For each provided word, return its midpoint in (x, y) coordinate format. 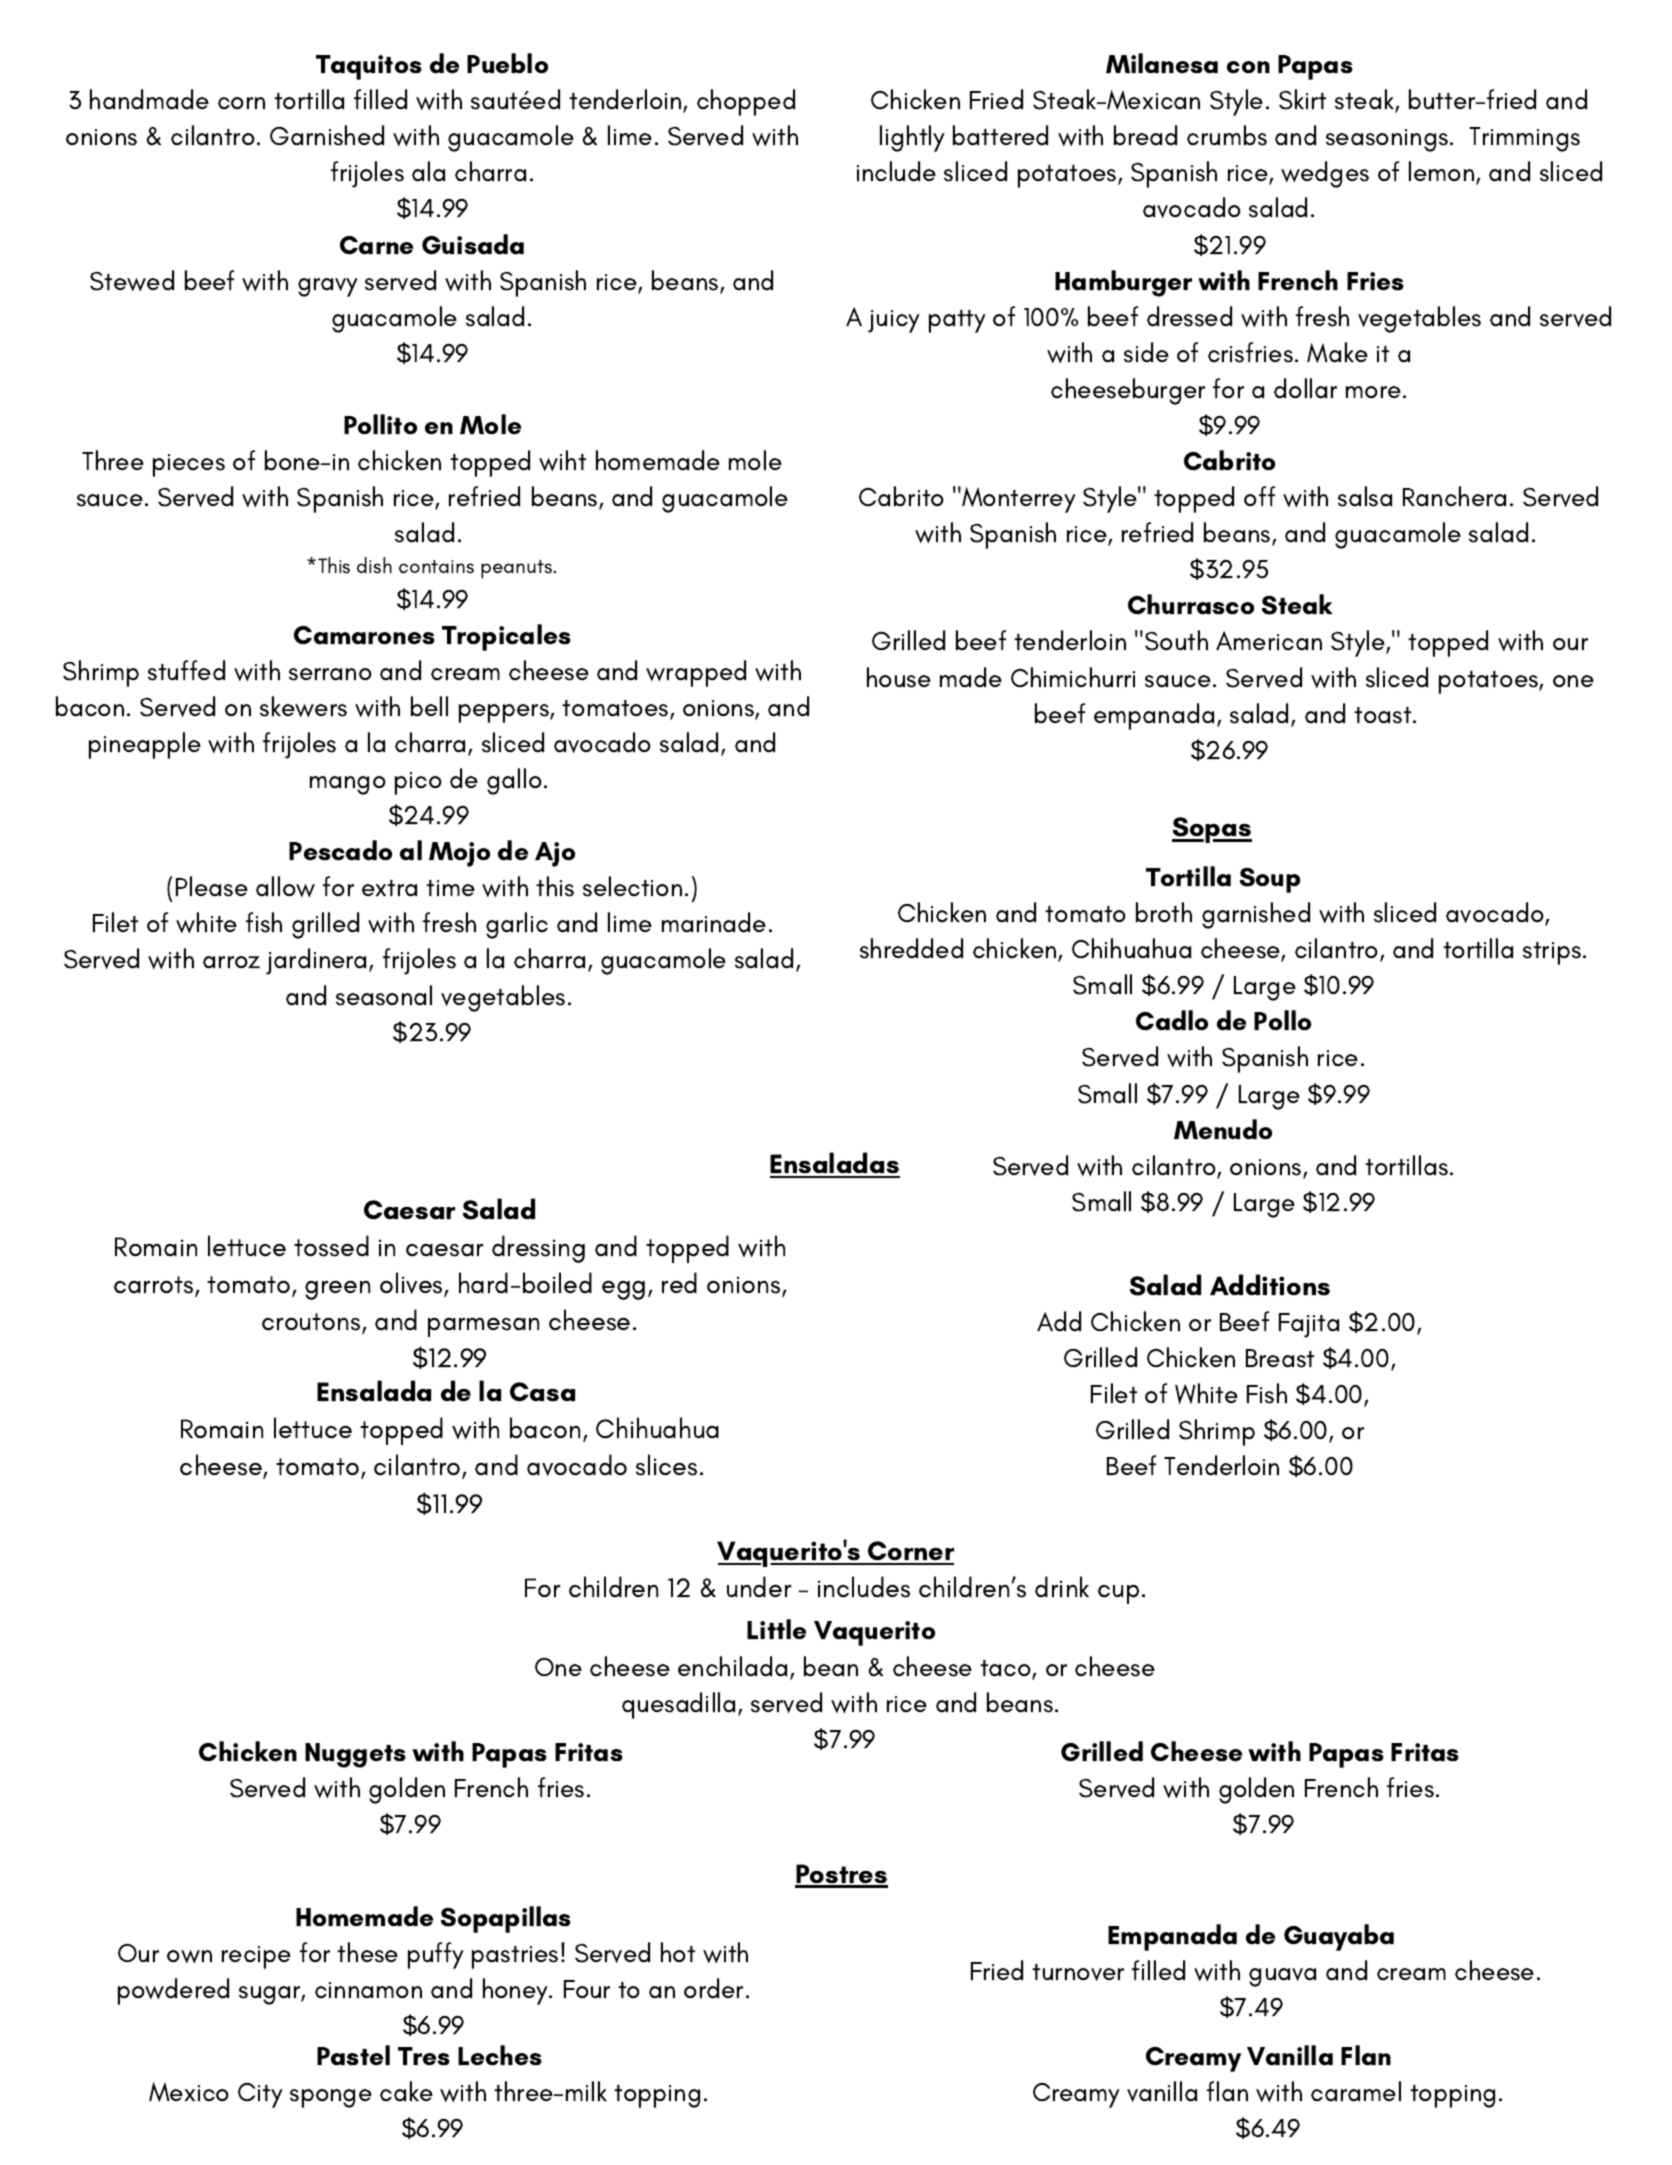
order (713, 1988)
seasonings (1388, 140)
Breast (1280, 1358)
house (899, 677)
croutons (312, 1323)
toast (1384, 715)
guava (1282, 1977)
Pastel (353, 2055)
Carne (376, 245)
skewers (303, 706)
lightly (912, 138)
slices (666, 1465)
